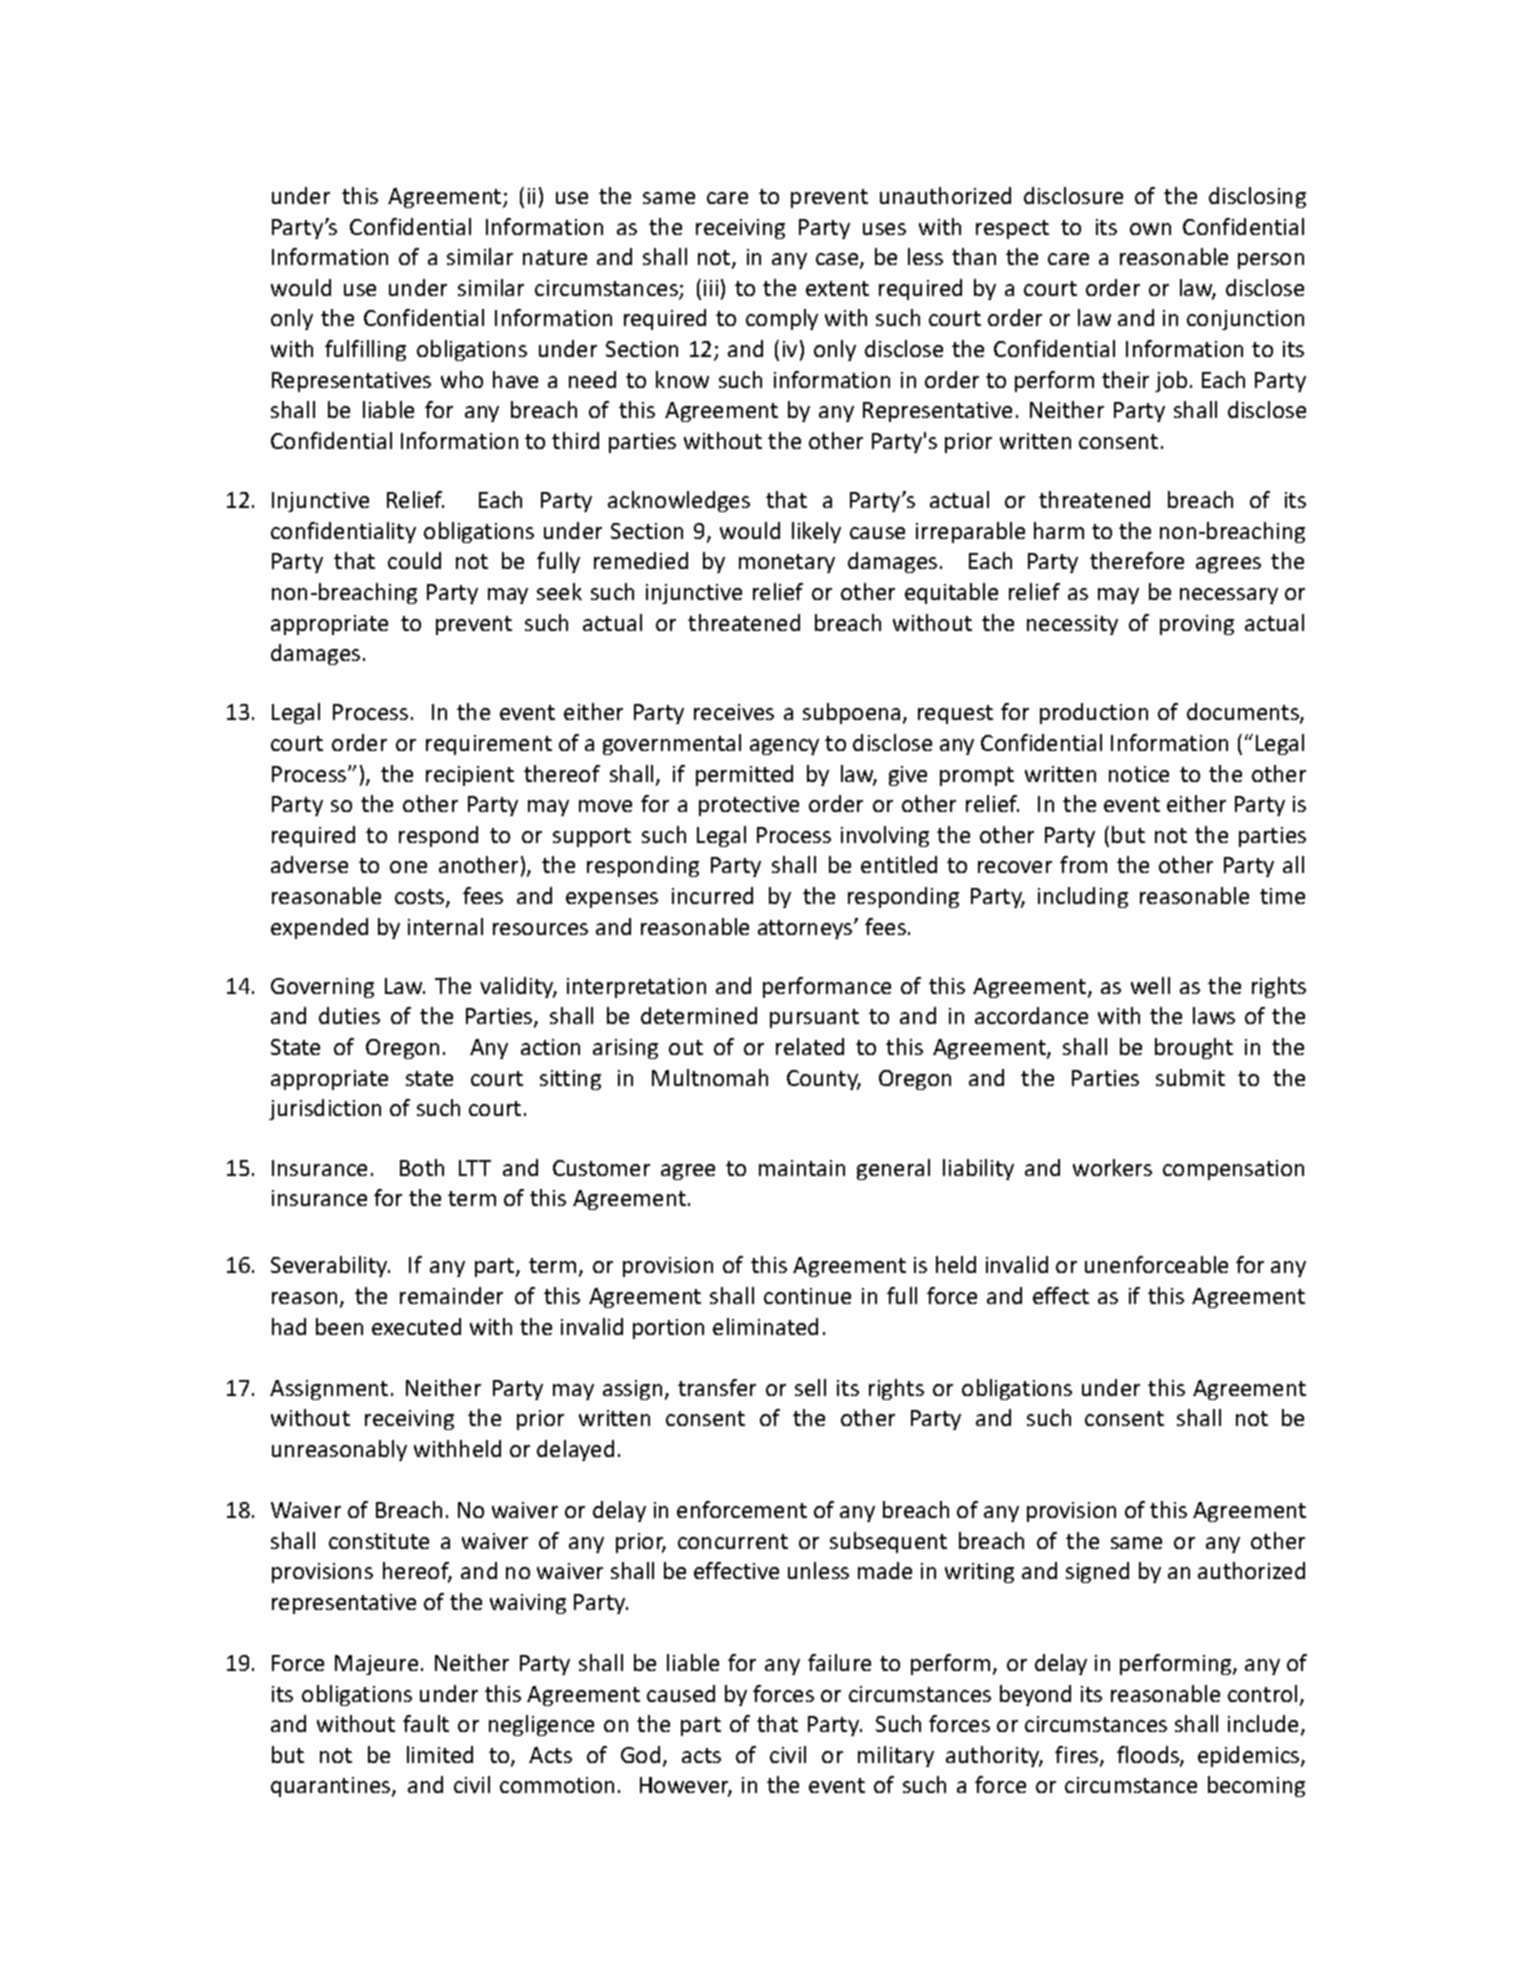 The height and width of the screenshot is (1984, 1533). I want to click on extent, so click(837, 288).
